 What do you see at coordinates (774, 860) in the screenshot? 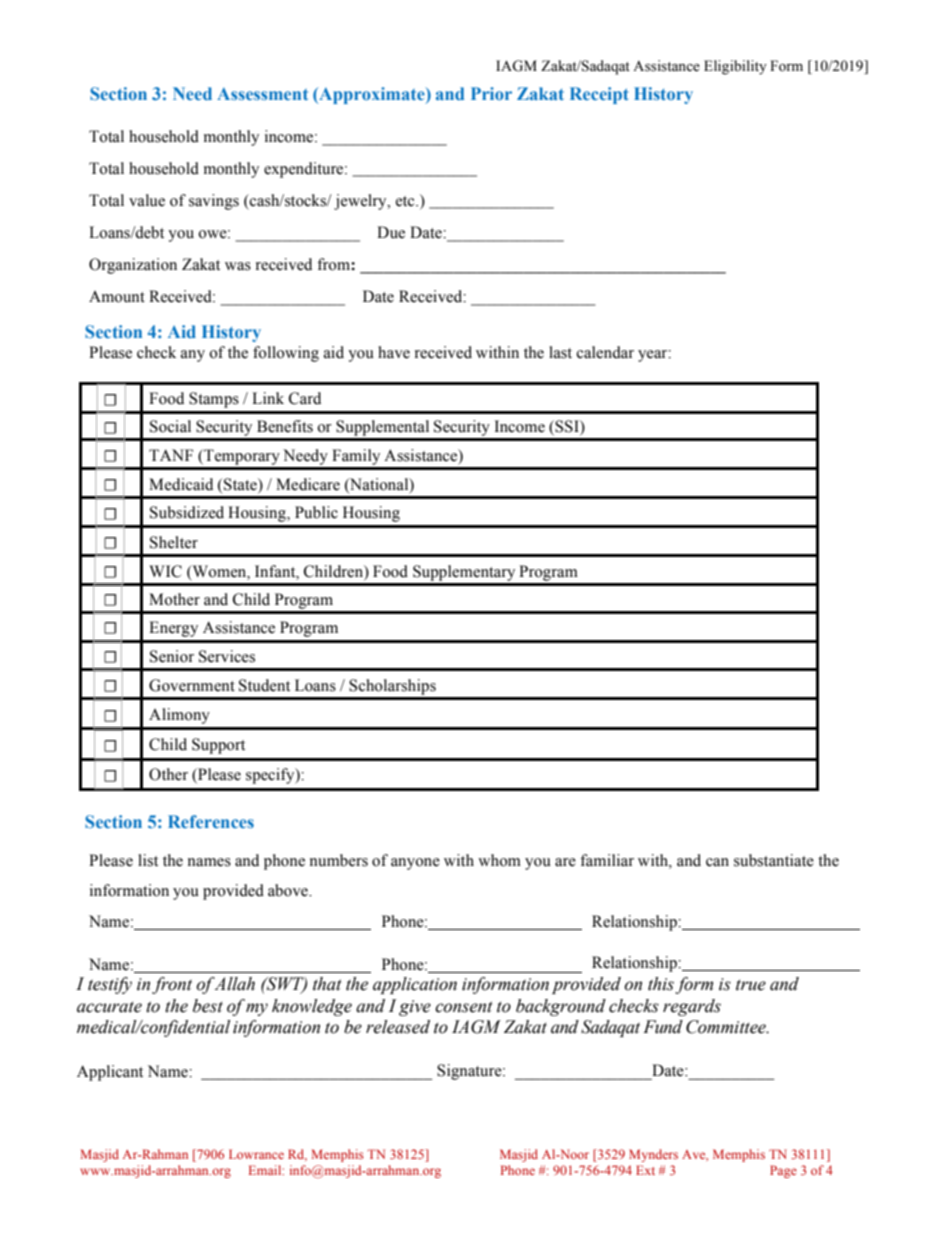
I see `substantiate` at bounding box center [774, 860].
